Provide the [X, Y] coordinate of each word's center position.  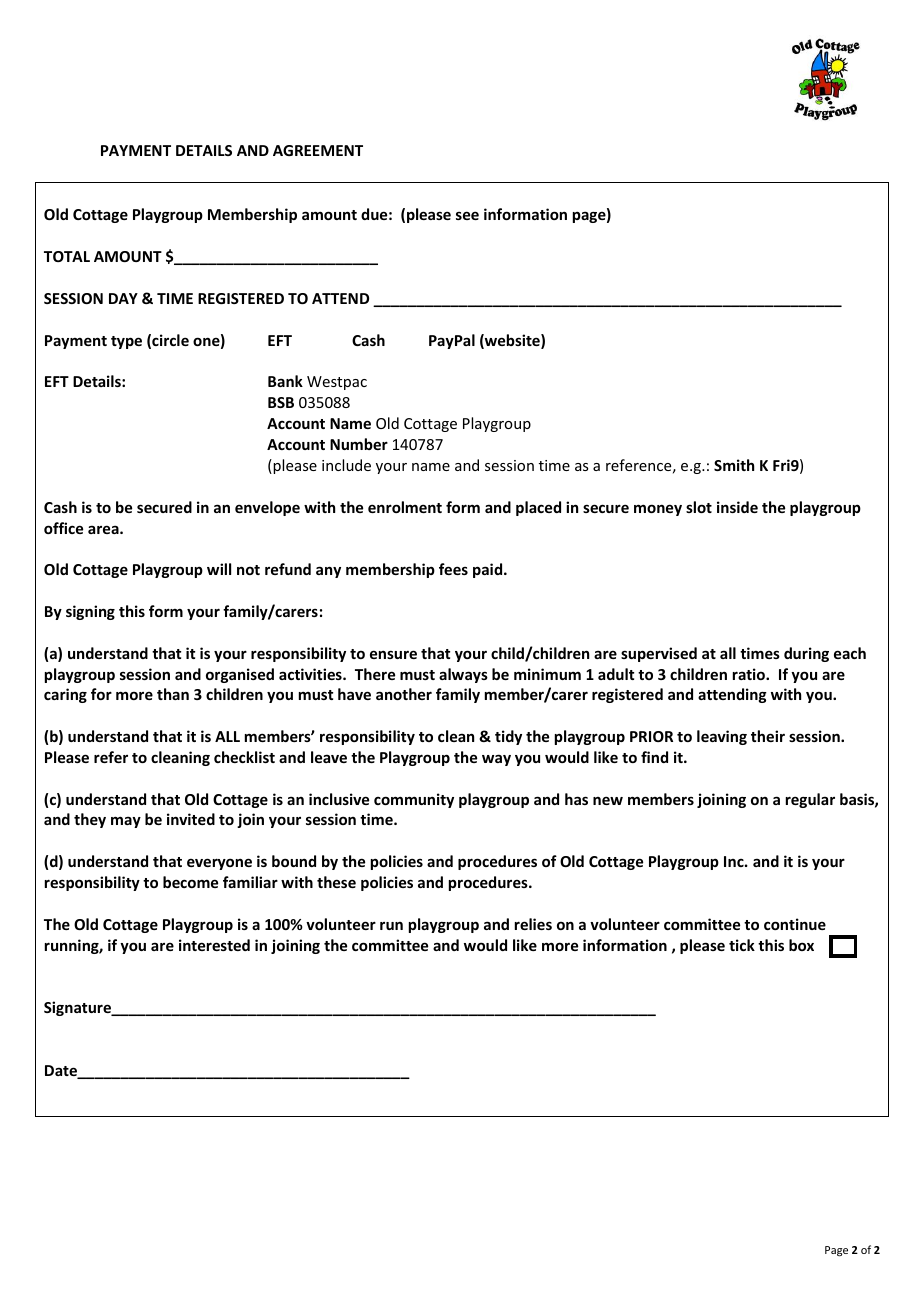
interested [214, 945]
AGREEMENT [318, 150]
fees [453, 569]
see [467, 215]
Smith [734, 465]
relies [533, 924]
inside [737, 507]
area [104, 529]
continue [795, 924]
